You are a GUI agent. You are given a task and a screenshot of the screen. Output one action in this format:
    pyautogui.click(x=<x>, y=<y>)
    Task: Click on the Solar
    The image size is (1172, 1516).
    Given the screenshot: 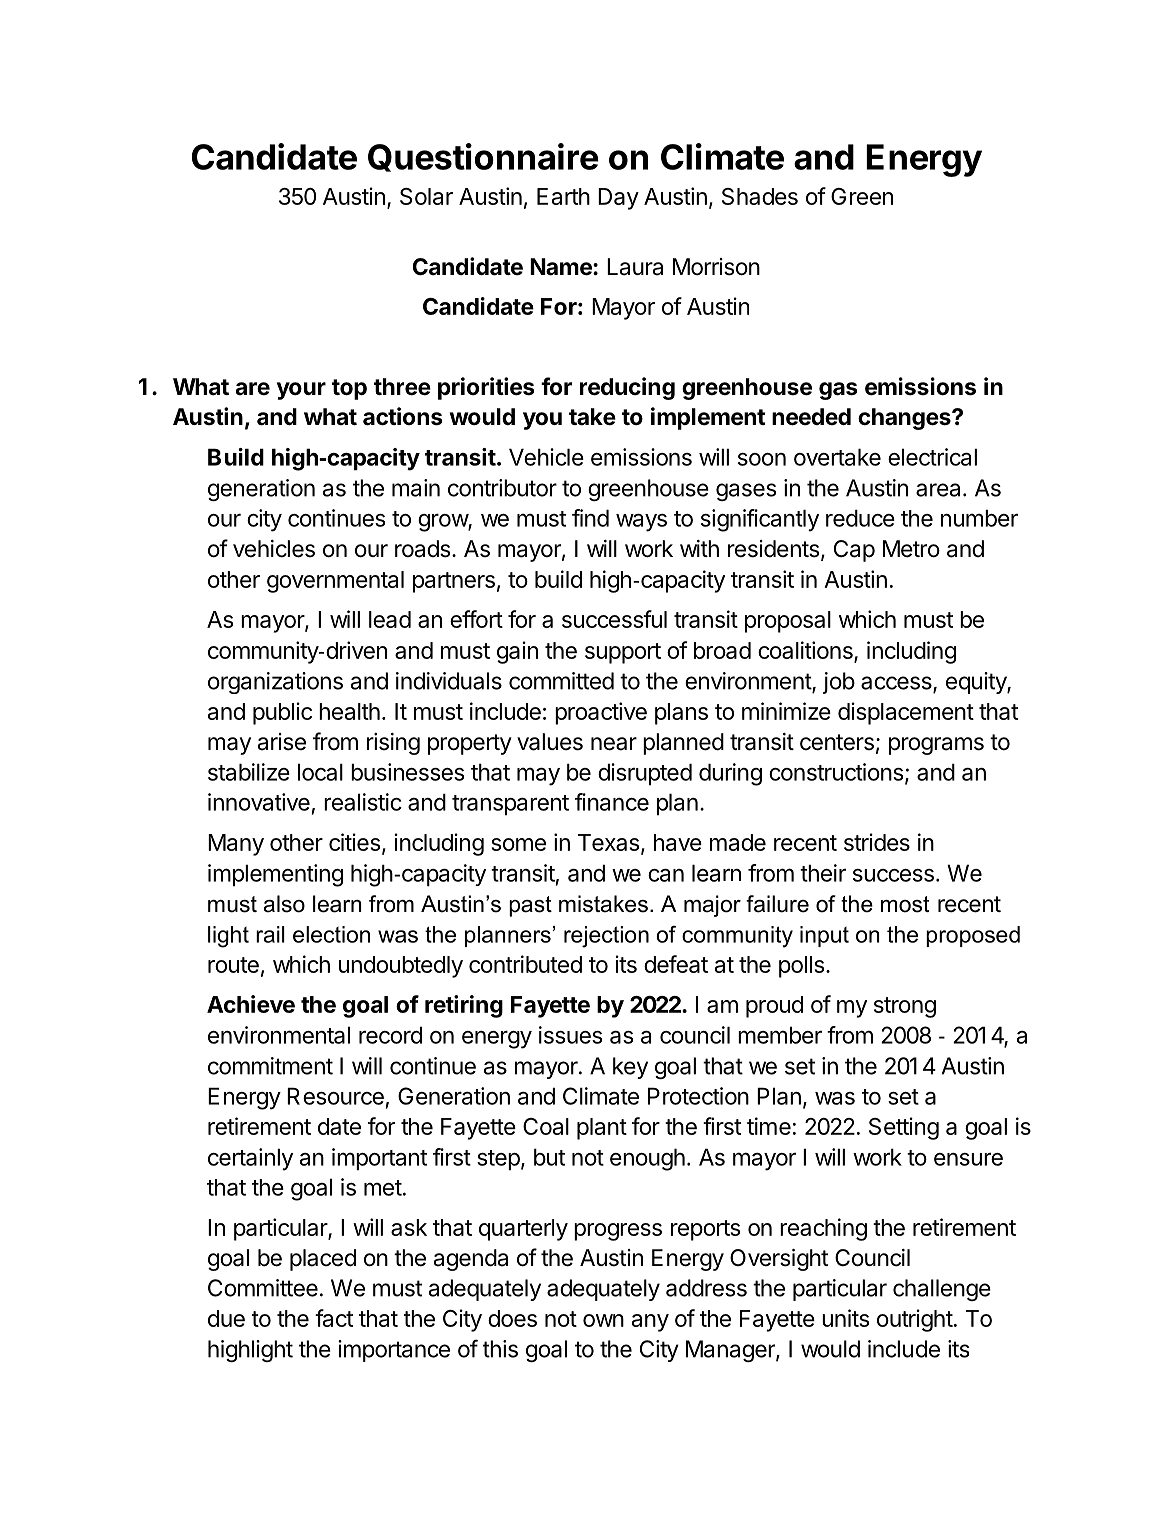 What is the action you would take?
    pyautogui.click(x=426, y=196)
